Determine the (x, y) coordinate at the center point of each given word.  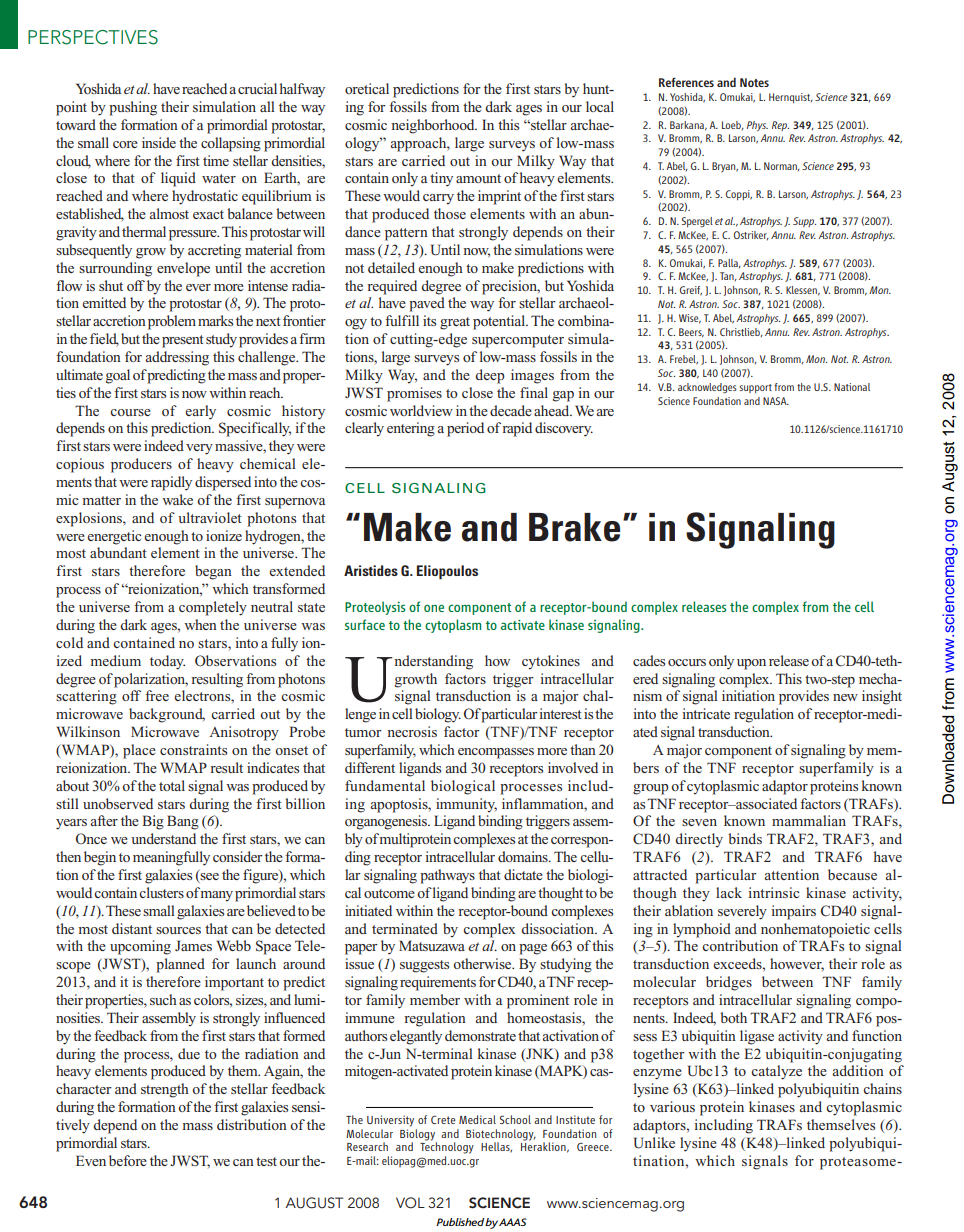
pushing (133, 108)
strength (165, 1090)
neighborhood (434, 126)
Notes (754, 82)
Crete (443, 1120)
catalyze (776, 1072)
